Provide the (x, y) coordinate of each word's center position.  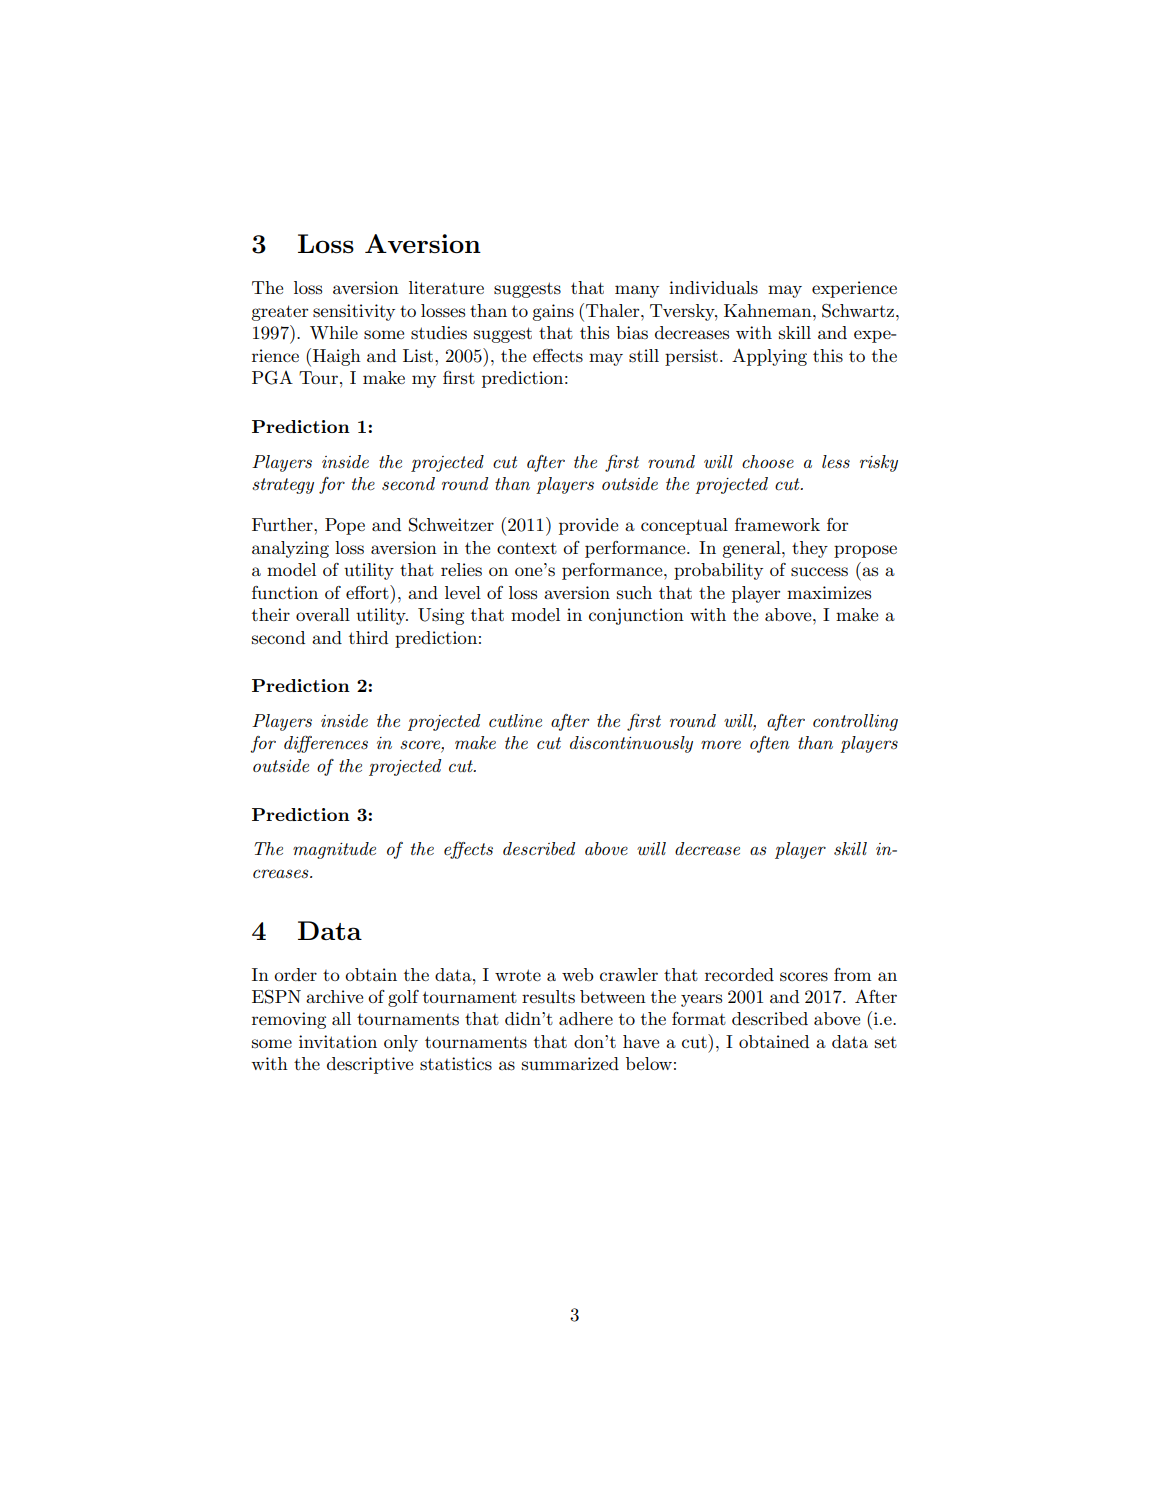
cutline (515, 720)
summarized (570, 1064)
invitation (338, 1041)
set (886, 1042)
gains (553, 312)
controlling (855, 722)
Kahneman (769, 310)
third (368, 637)
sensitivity (354, 312)
